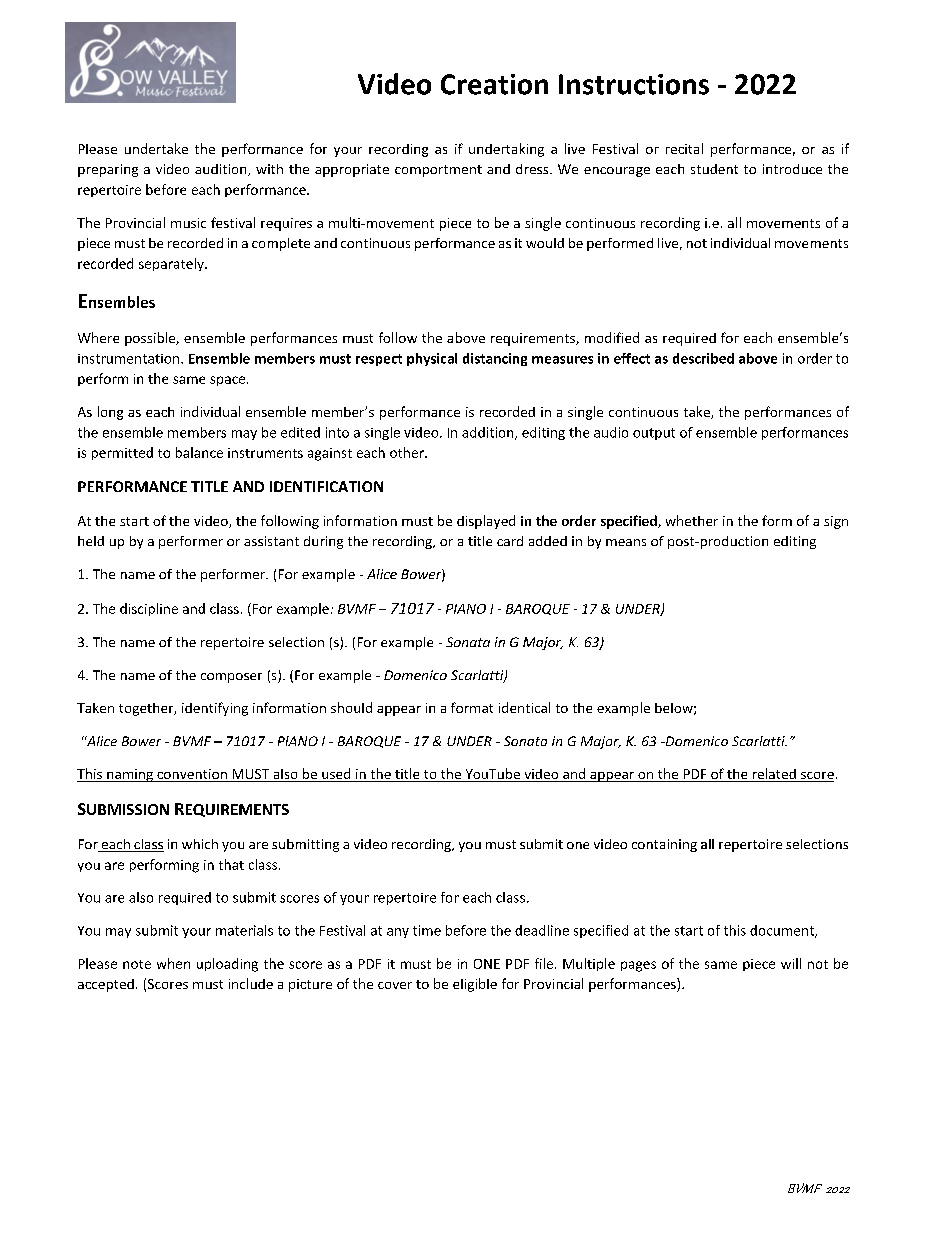 This screenshot has height=1233, width=952. I want to click on space, so click(229, 381).
